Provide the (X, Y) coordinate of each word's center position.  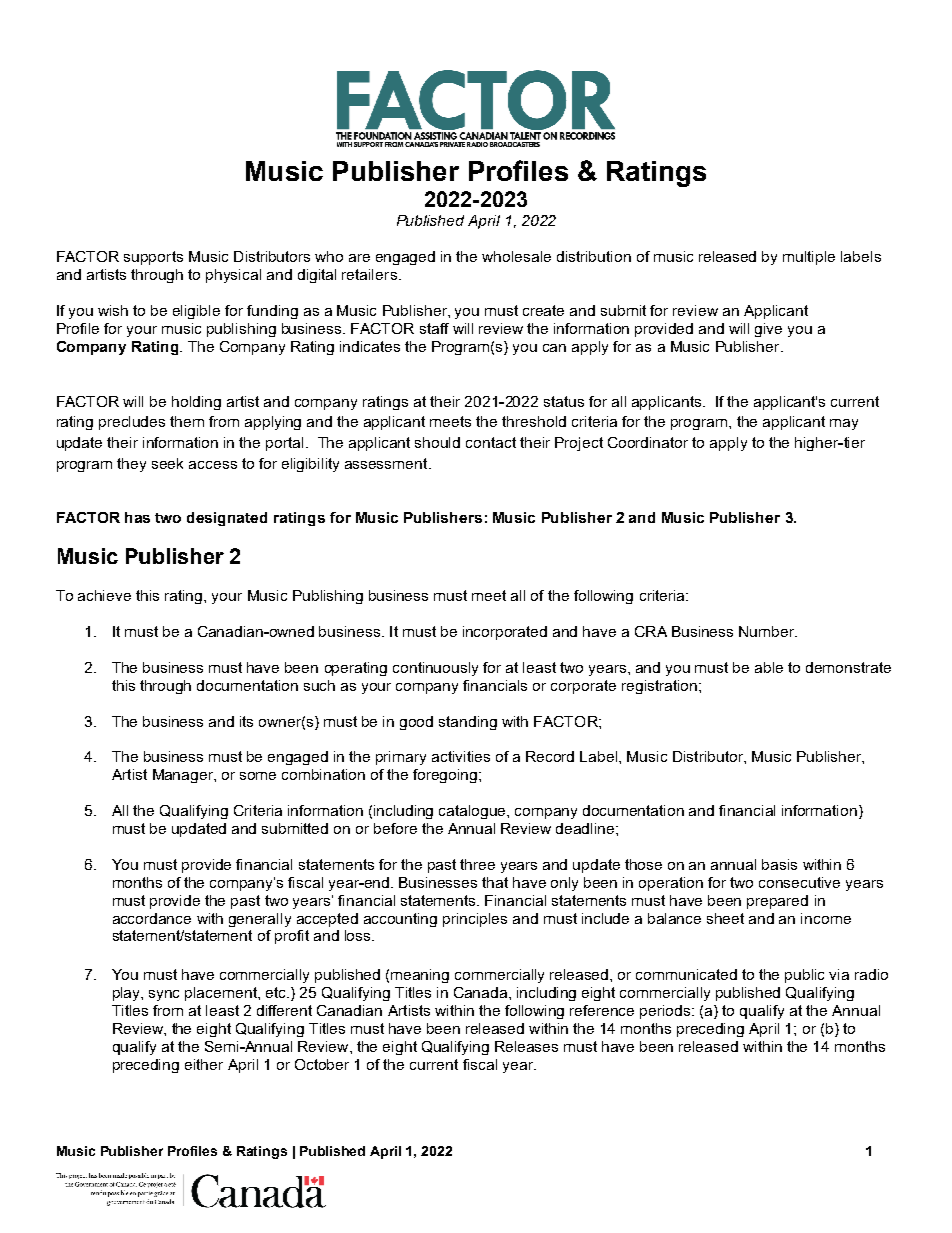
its (246, 721)
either (204, 1064)
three (477, 864)
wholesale (516, 256)
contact (491, 442)
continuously (435, 669)
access (213, 465)
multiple (809, 258)
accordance (152, 918)
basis (779, 864)
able (769, 667)
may (844, 424)
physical (233, 276)
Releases (526, 1046)
